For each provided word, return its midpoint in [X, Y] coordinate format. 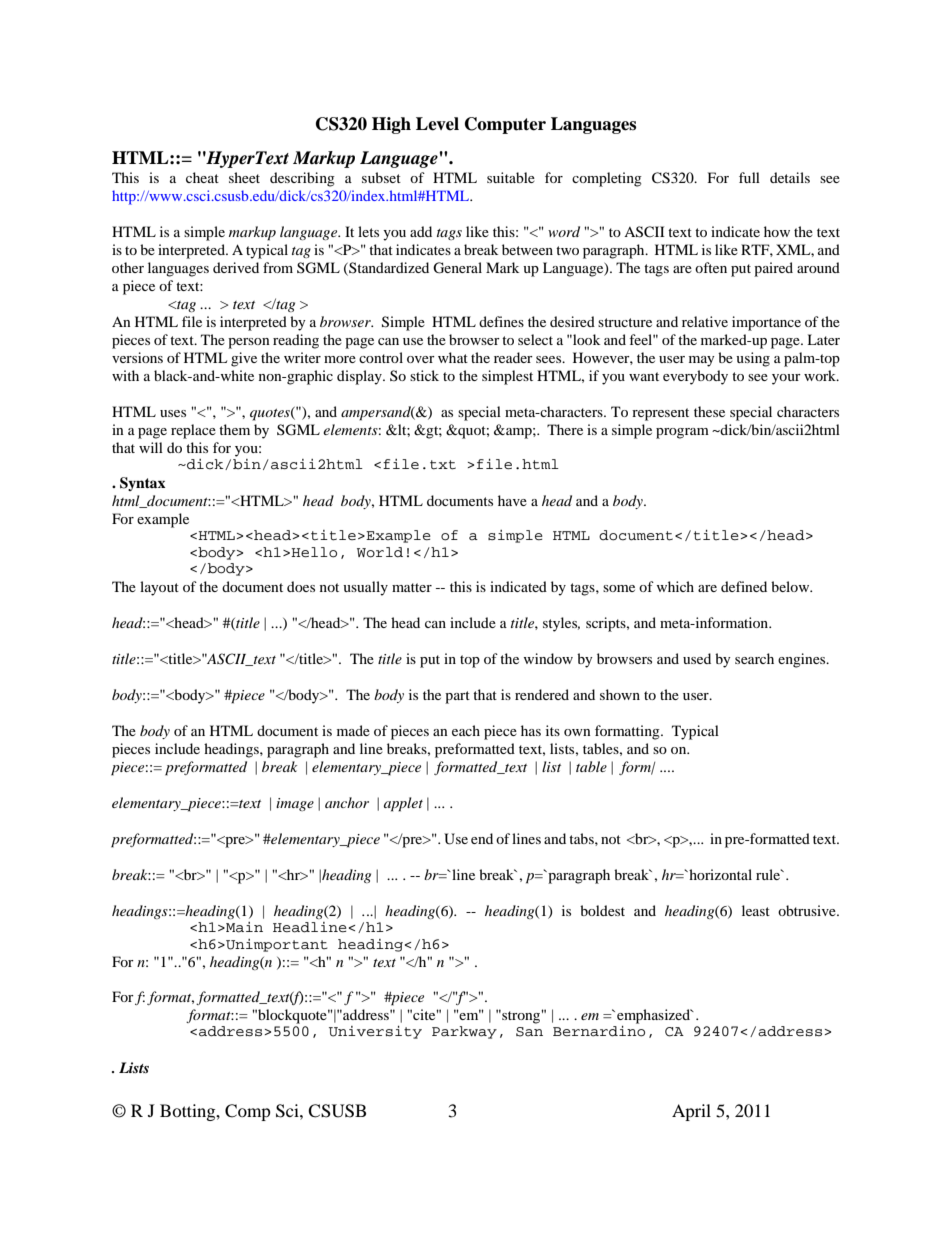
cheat [202, 177]
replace [193, 431]
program [682, 433]
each [466, 730]
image [295, 804]
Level [437, 124]
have [512, 500]
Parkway [464, 1032]
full [749, 177]
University [375, 1032]
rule [769, 874]
